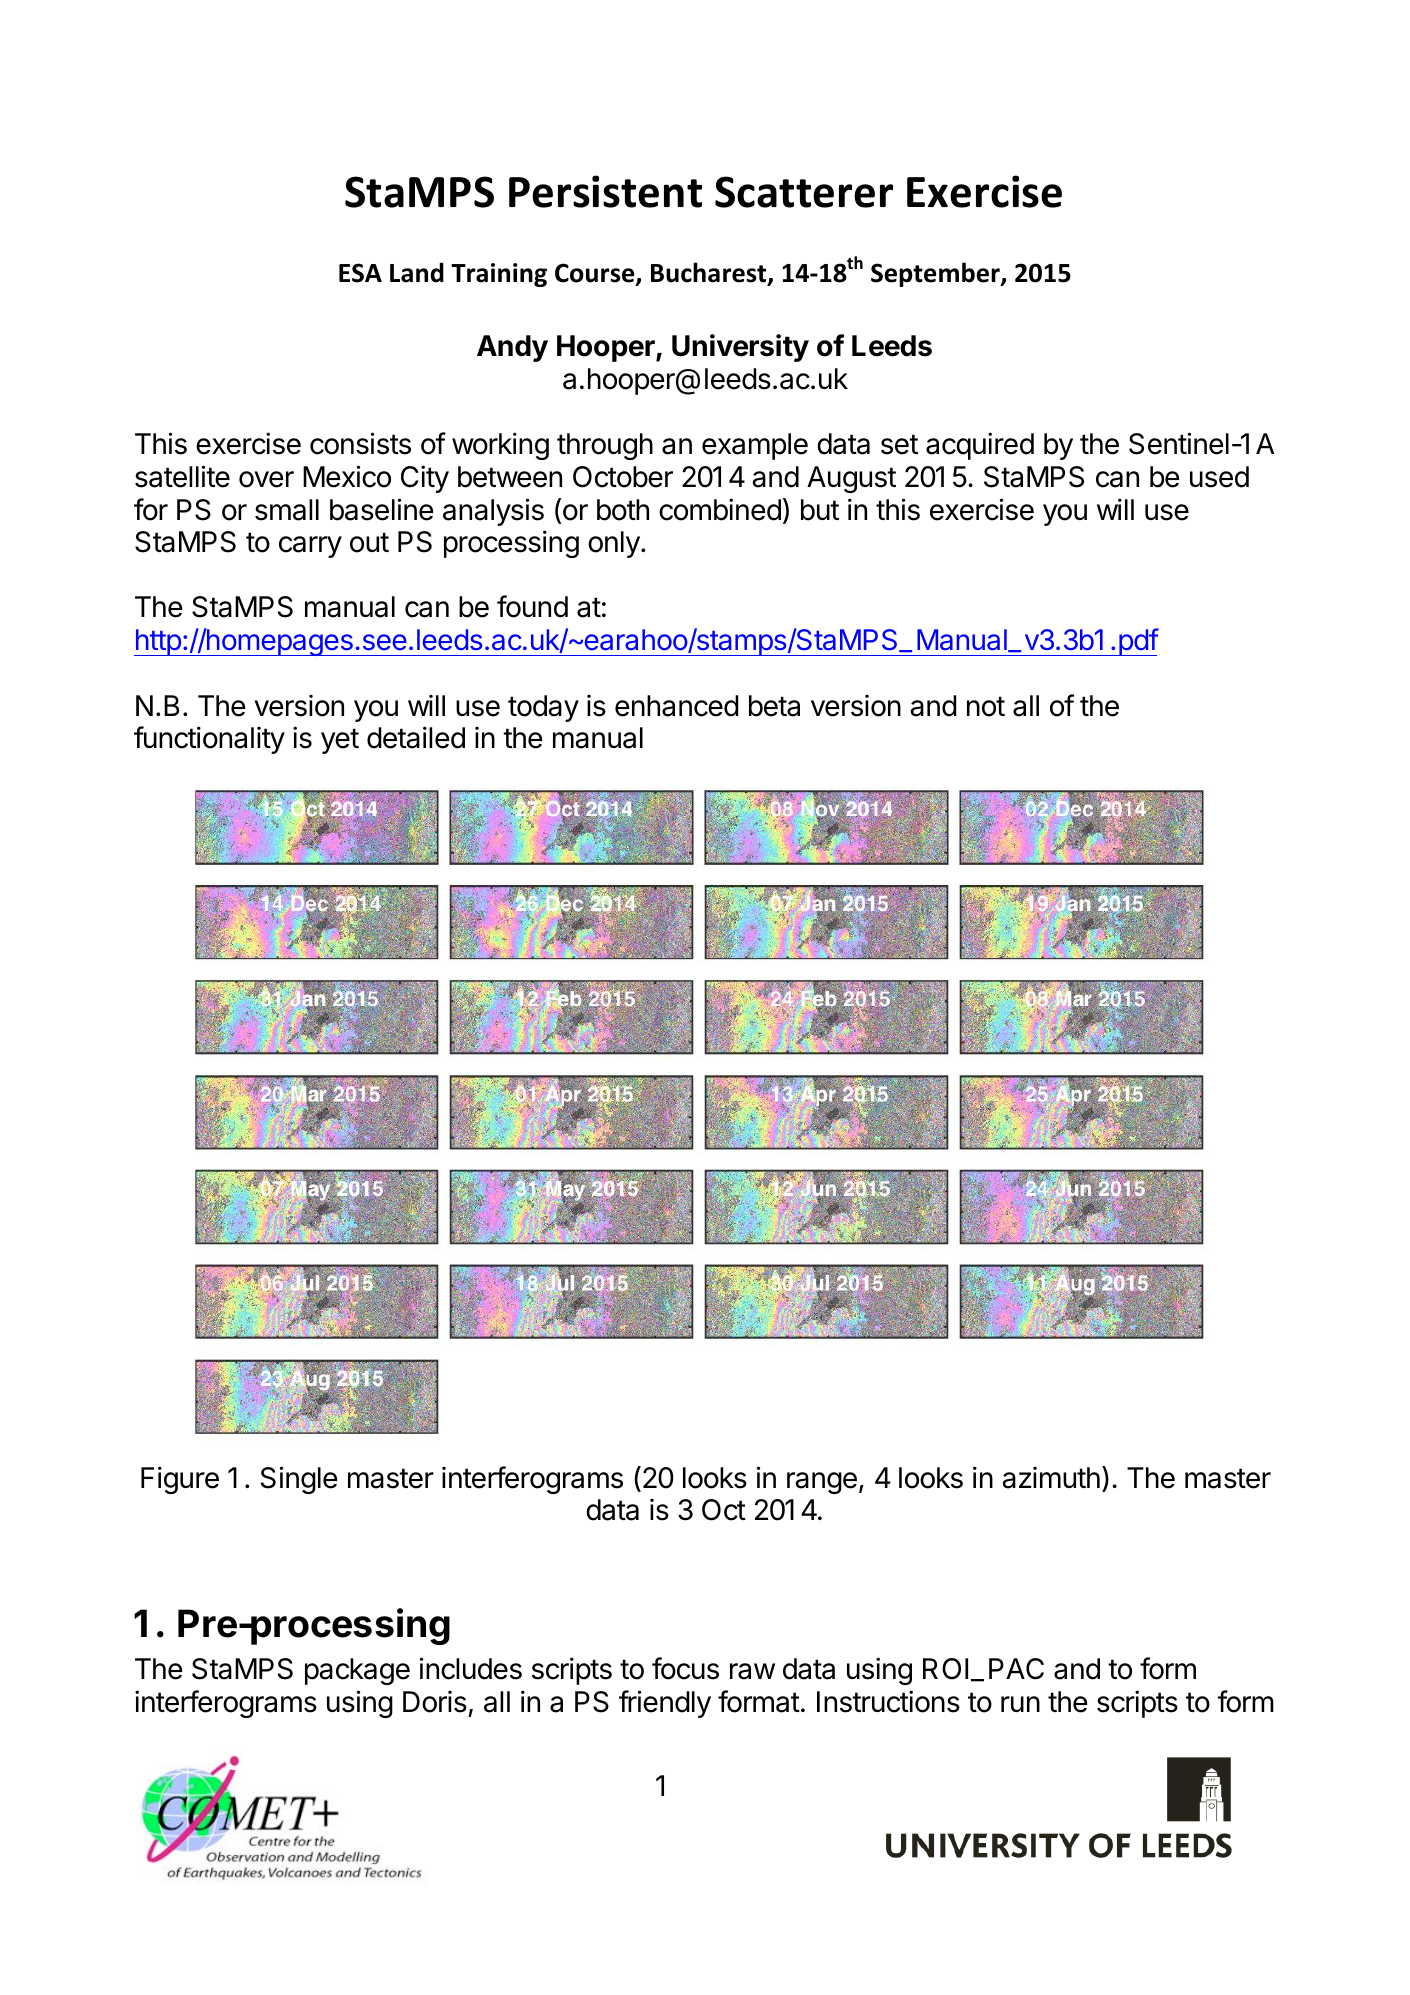  Describe the element at coordinates (209, 740) in the document. I see `functionality` at that location.
